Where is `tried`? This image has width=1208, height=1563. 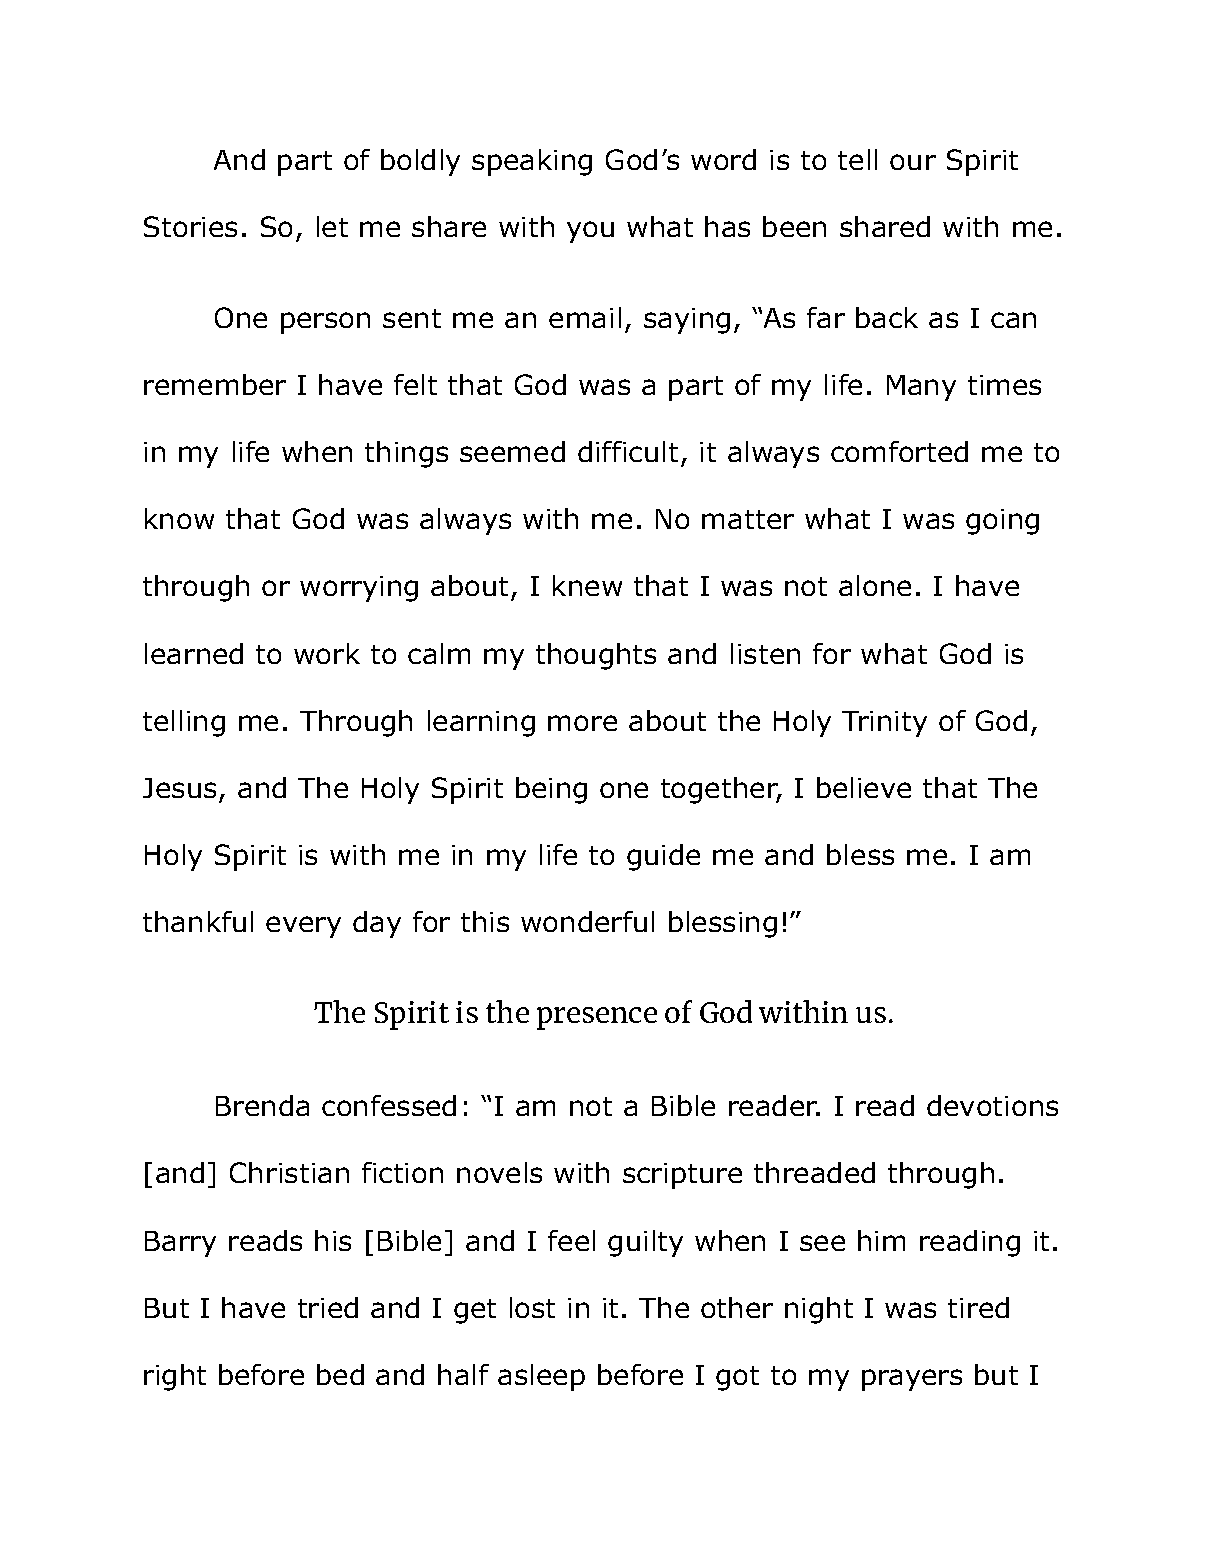 tried is located at coordinates (328, 1307).
